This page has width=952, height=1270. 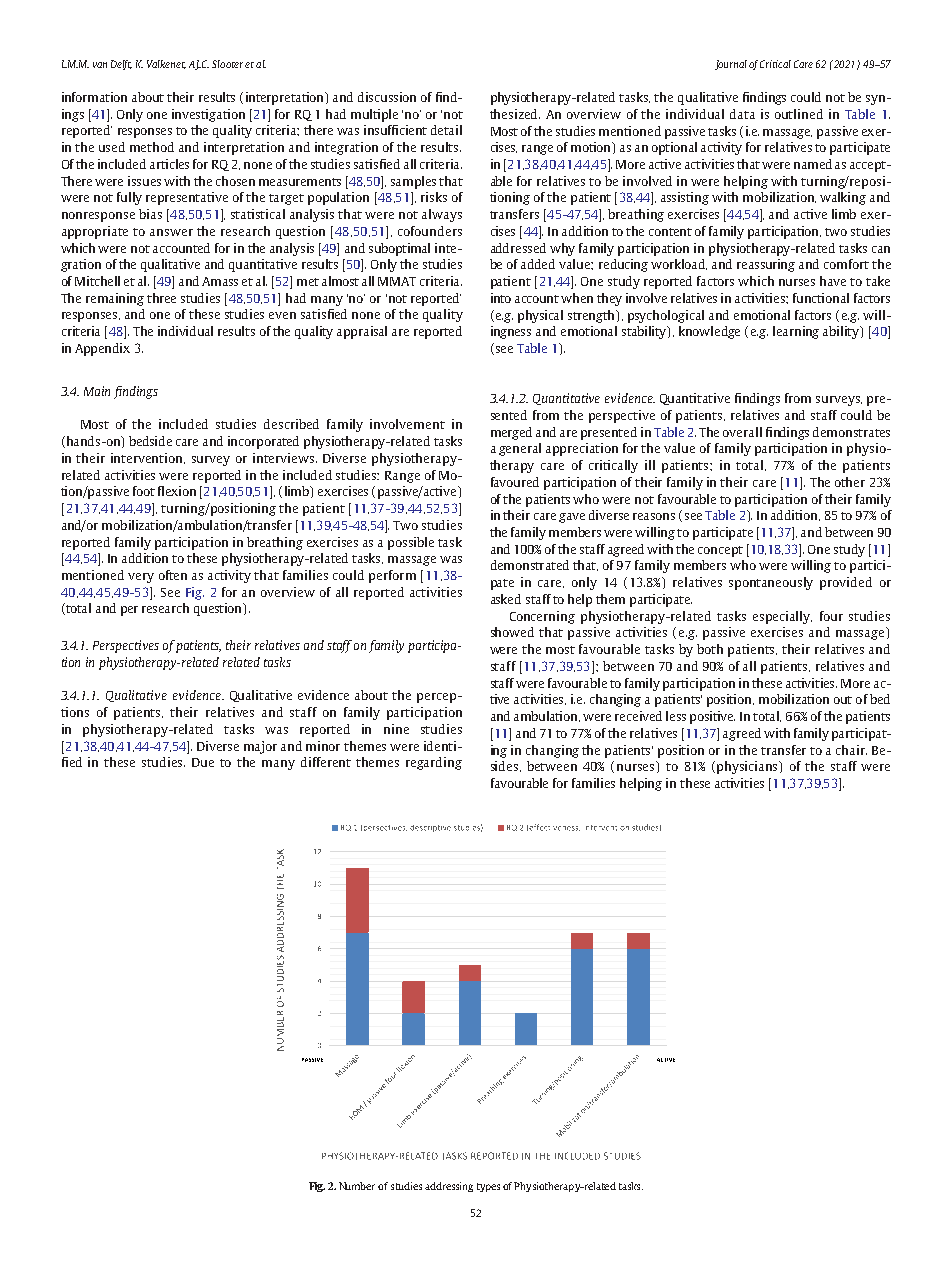 What do you see at coordinates (434, 763) in the page?
I see `regarding` at bounding box center [434, 763].
